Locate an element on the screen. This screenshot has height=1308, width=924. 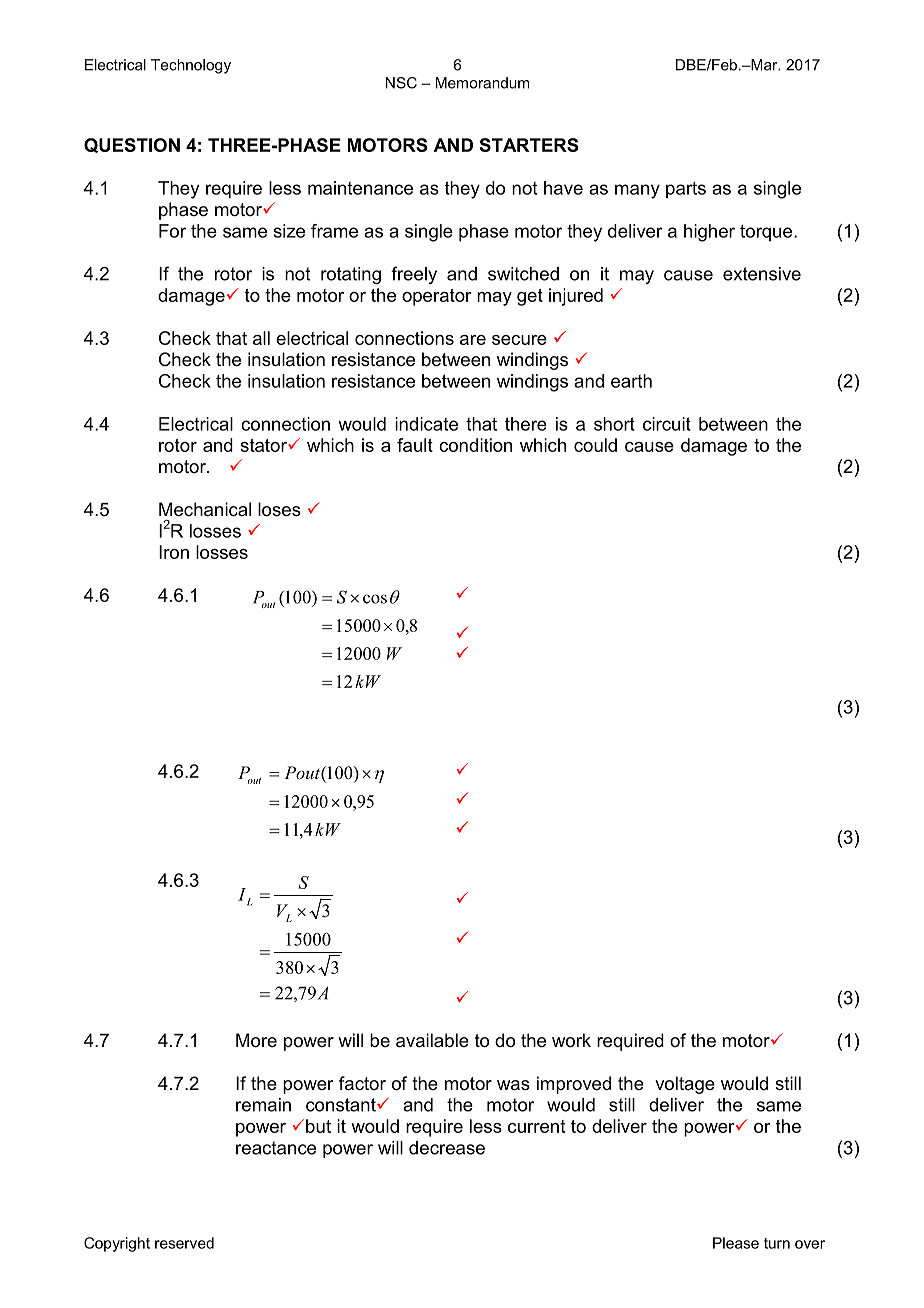
More is located at coordinates (256, 1040).
